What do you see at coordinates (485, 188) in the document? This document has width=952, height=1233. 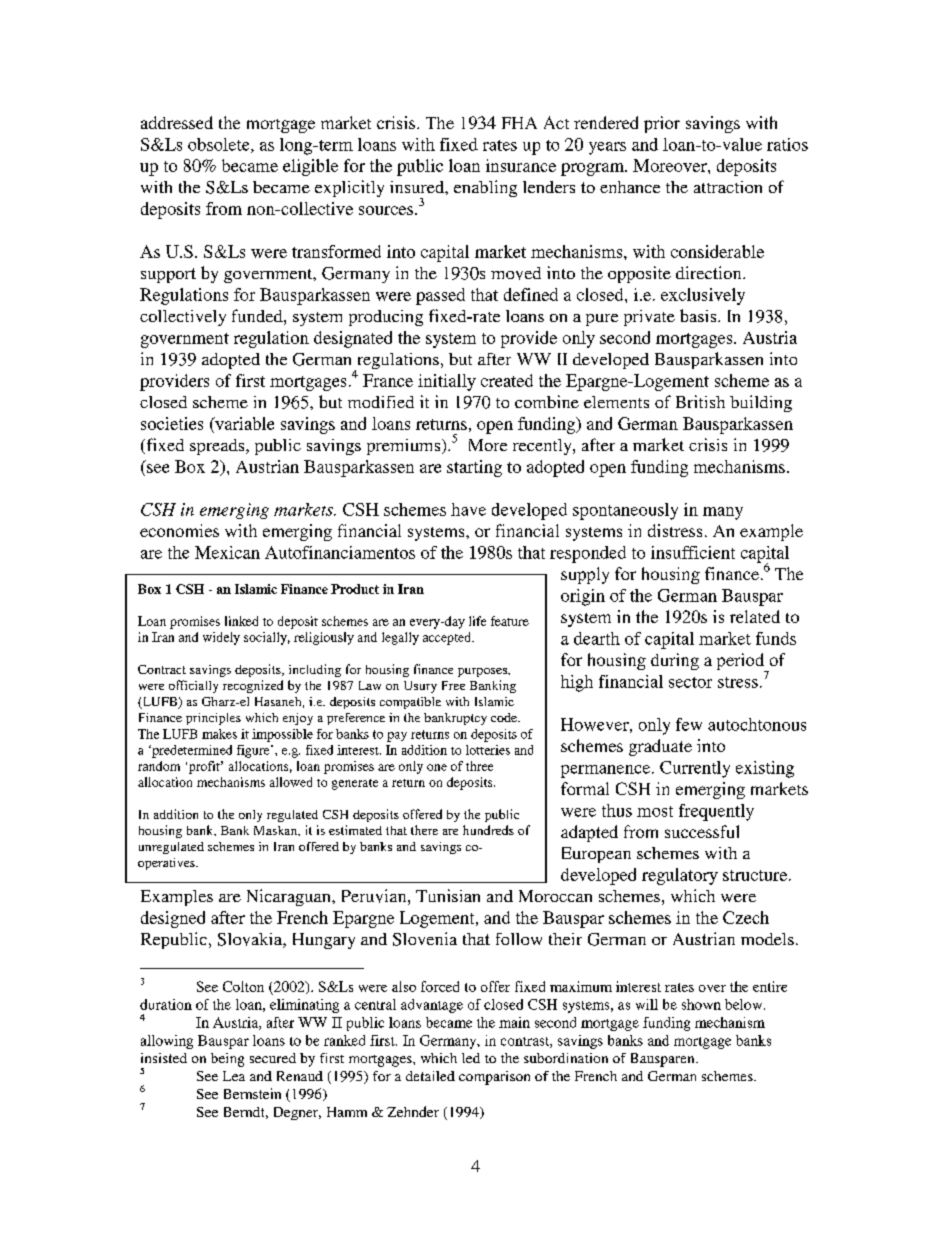 I see `enabling` at bounding box center [485, 188].
